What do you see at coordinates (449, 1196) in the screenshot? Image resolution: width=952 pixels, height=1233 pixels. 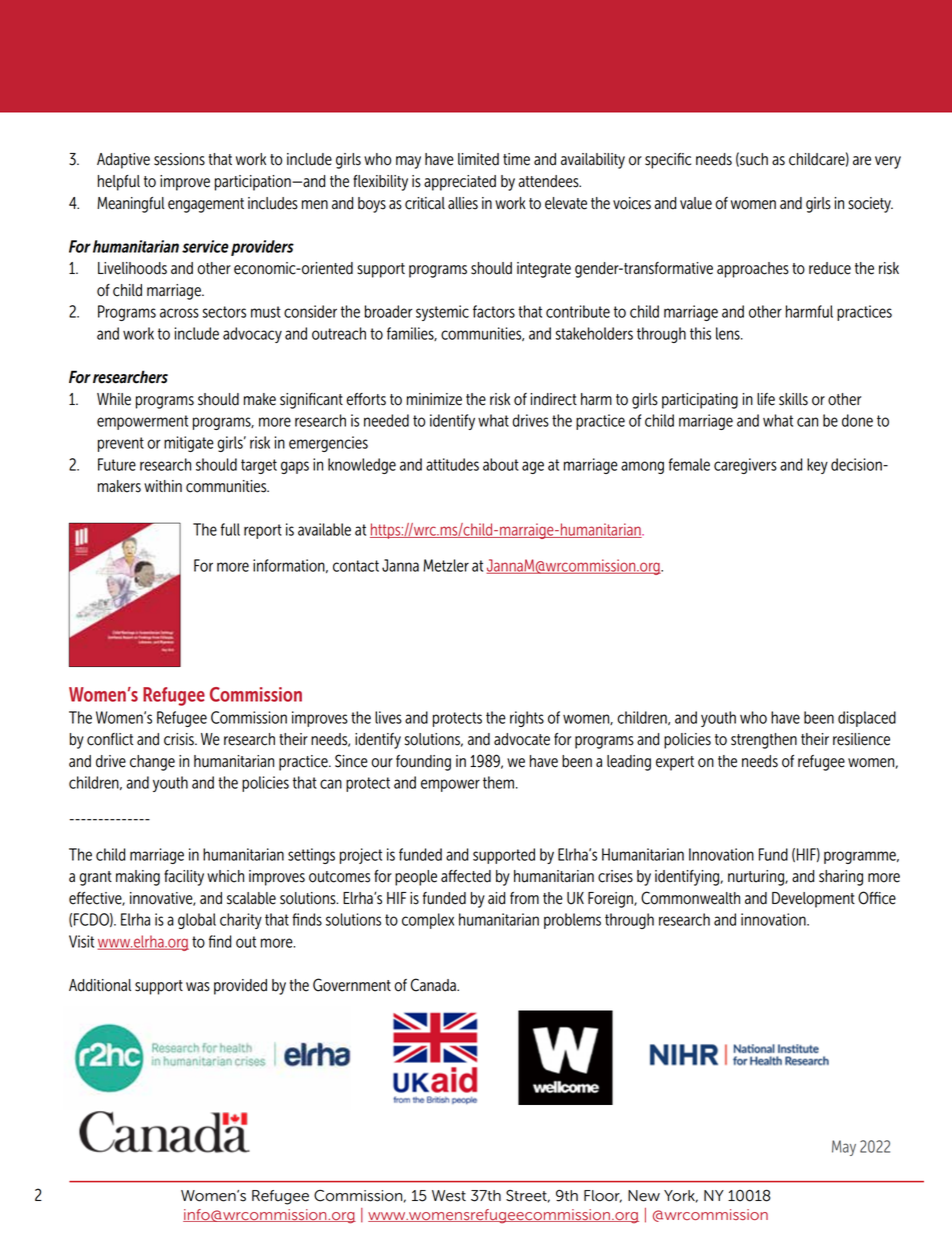 I see `West` at bounding box center [449, 1196].
